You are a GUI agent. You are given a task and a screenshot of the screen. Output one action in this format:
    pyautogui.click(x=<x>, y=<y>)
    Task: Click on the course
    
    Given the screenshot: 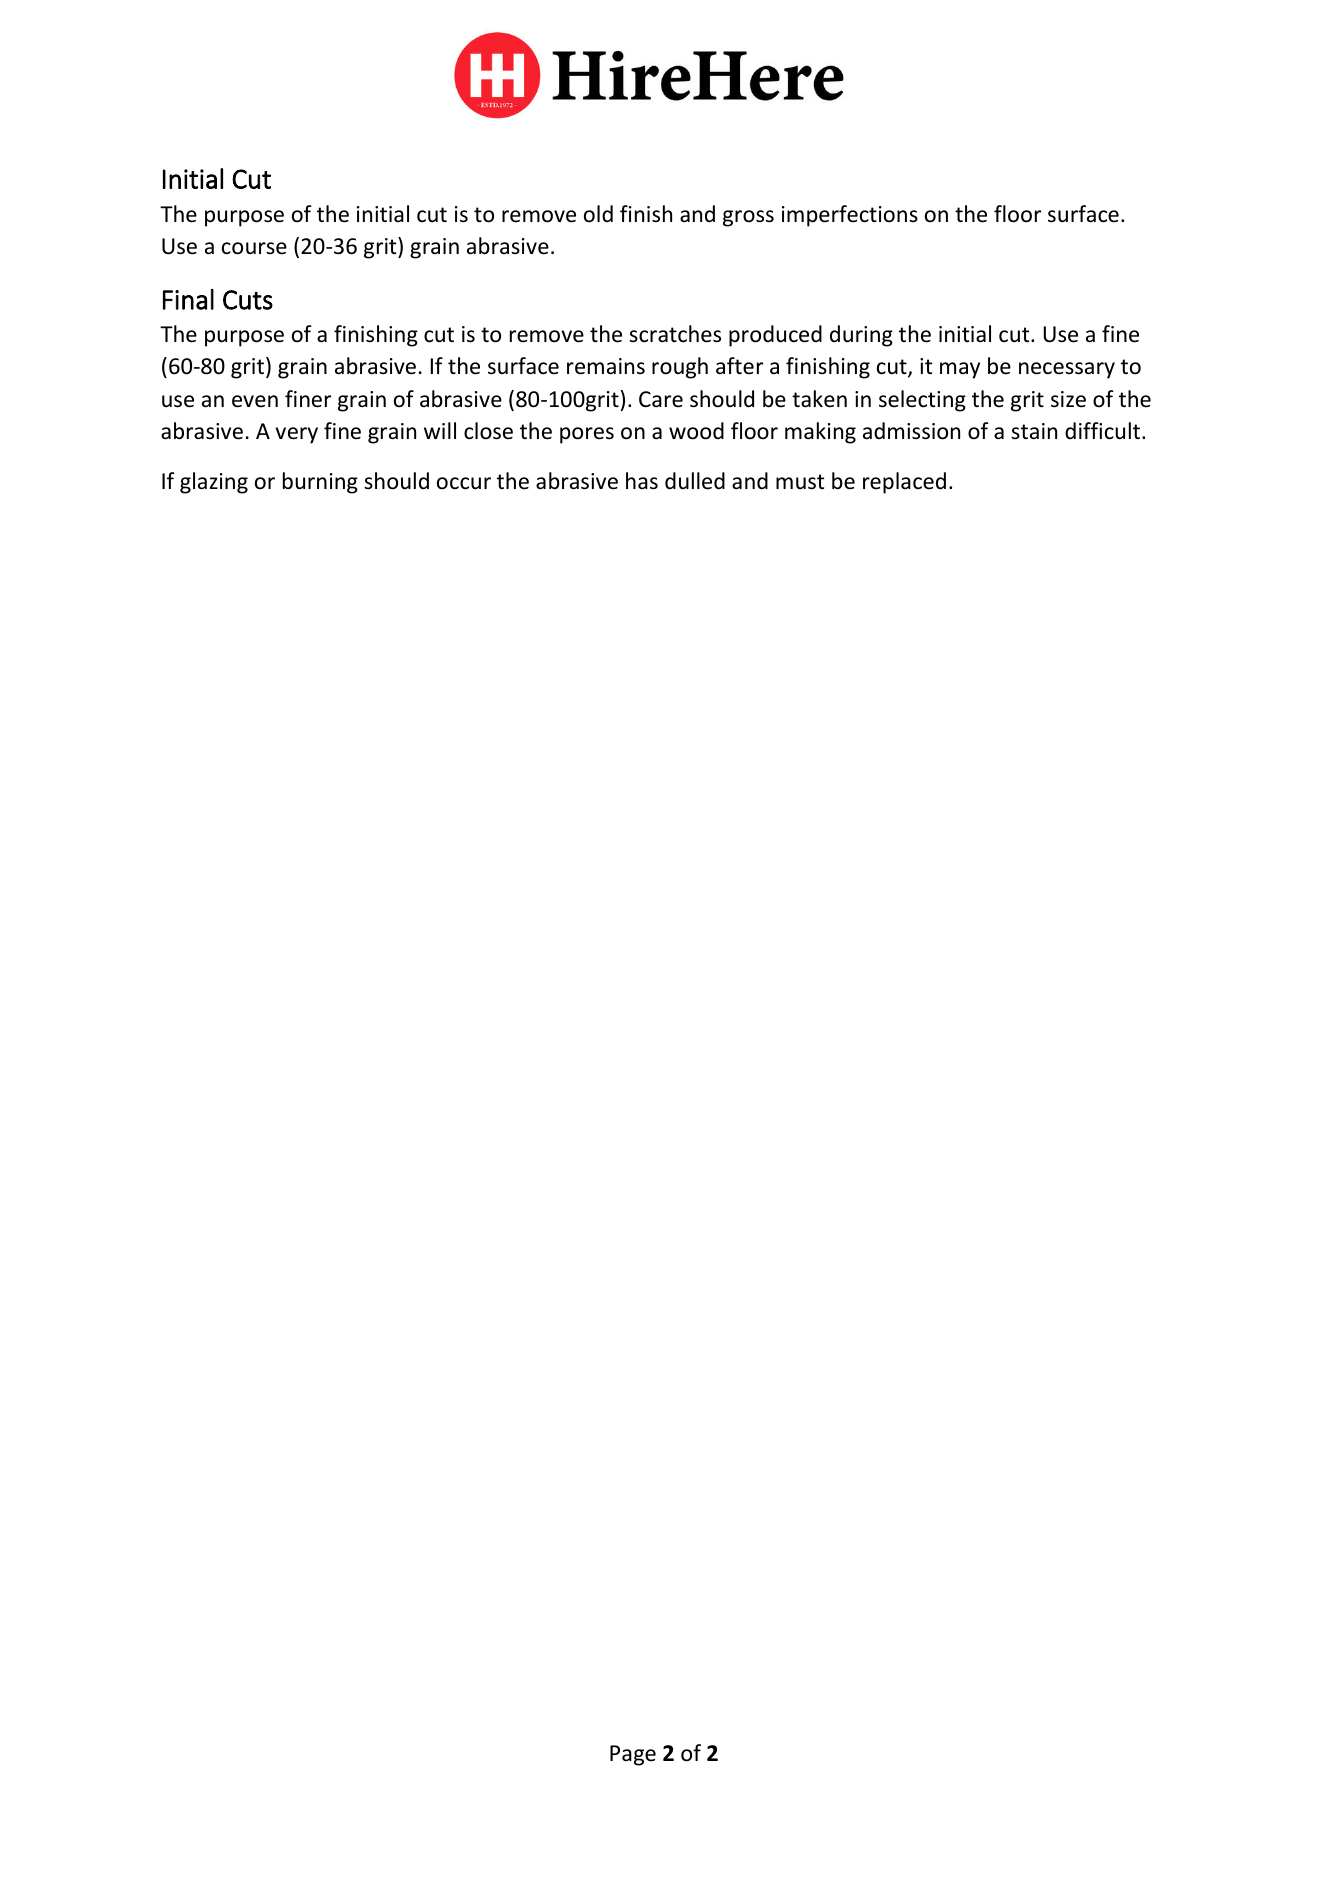 What is the action you would take?
    pyautogui.click(x=254, y=248)
